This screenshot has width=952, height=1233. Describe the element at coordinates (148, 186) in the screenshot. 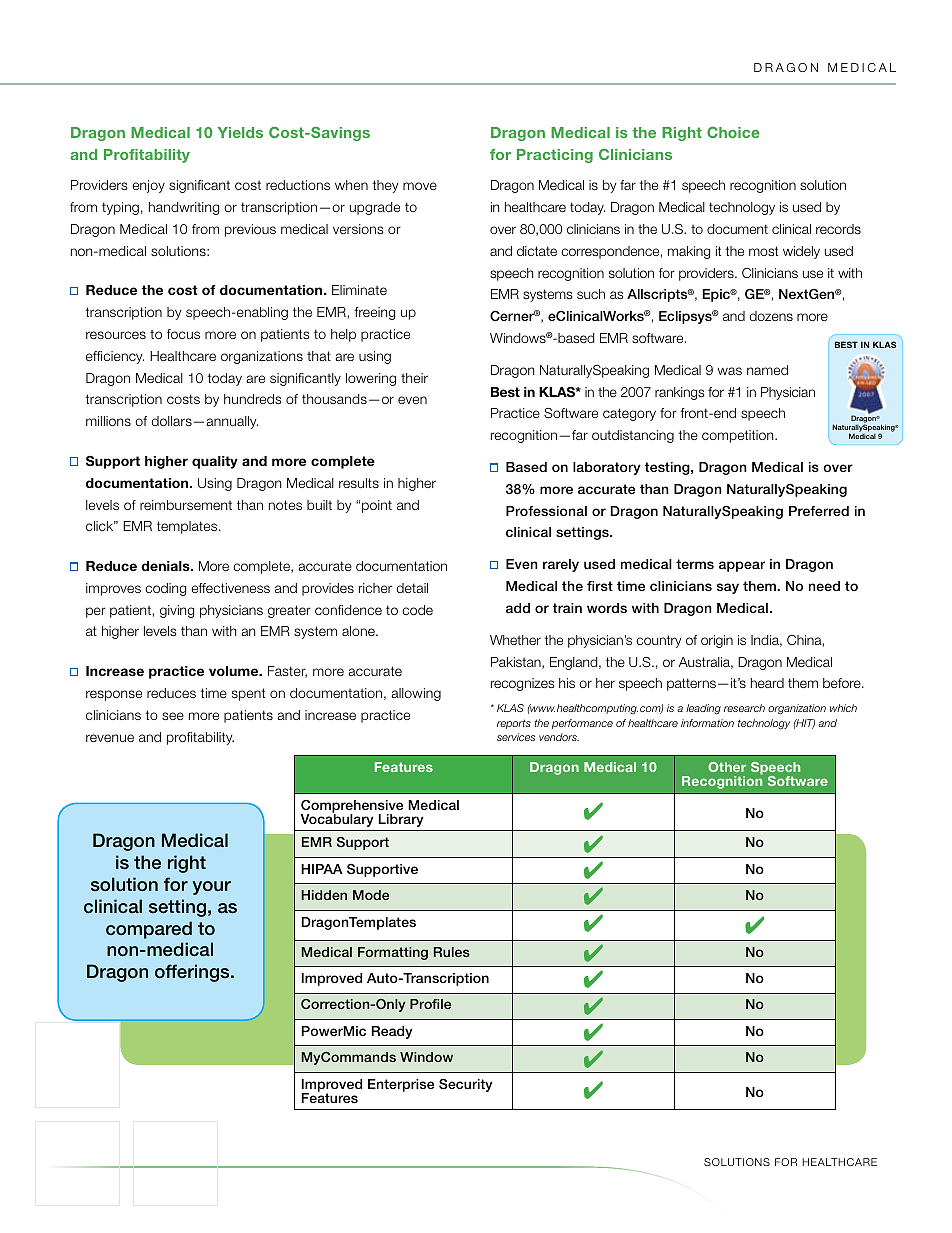

I see `enjoy` at that location.
